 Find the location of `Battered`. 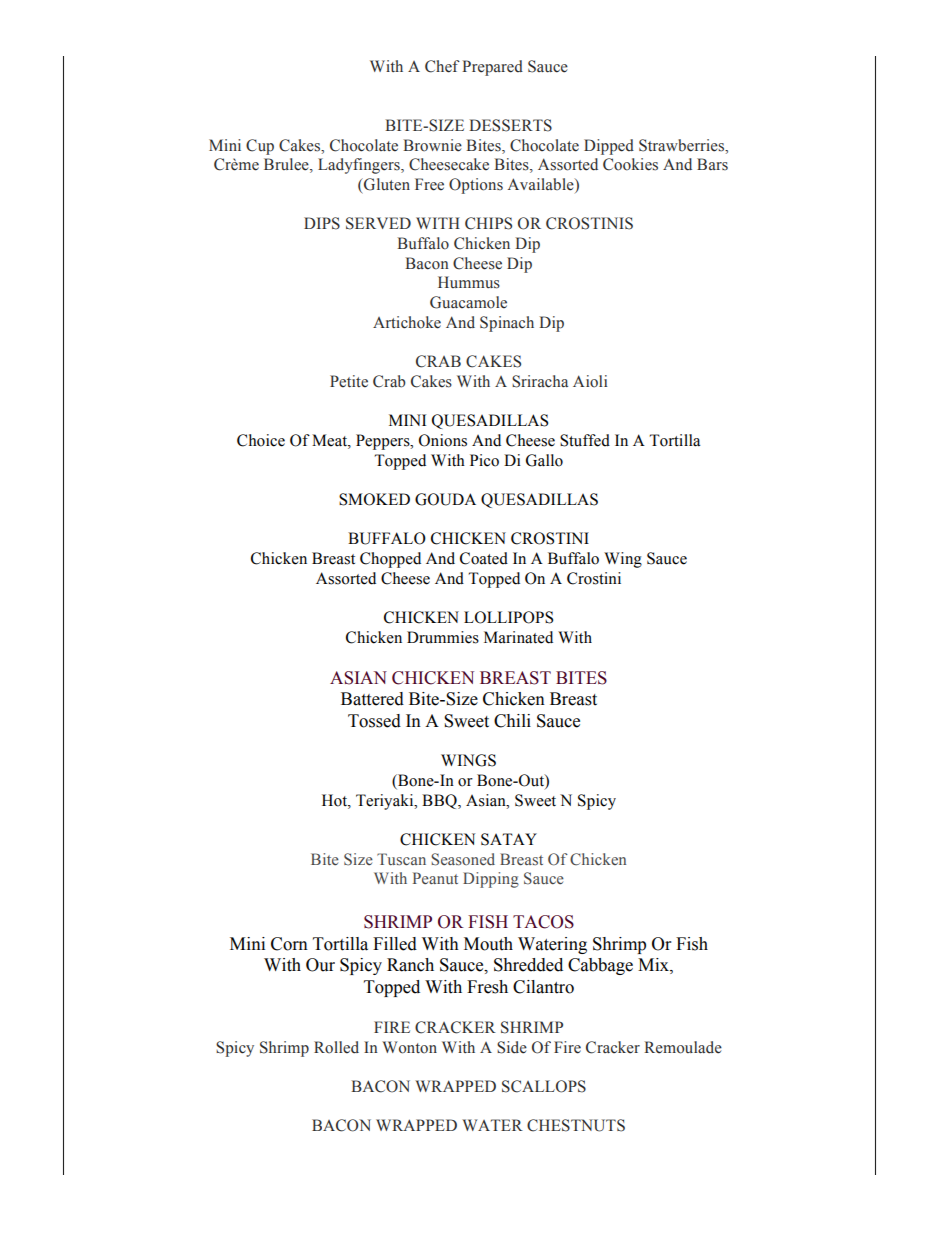

Battered is located at coordinates (372, 699).
